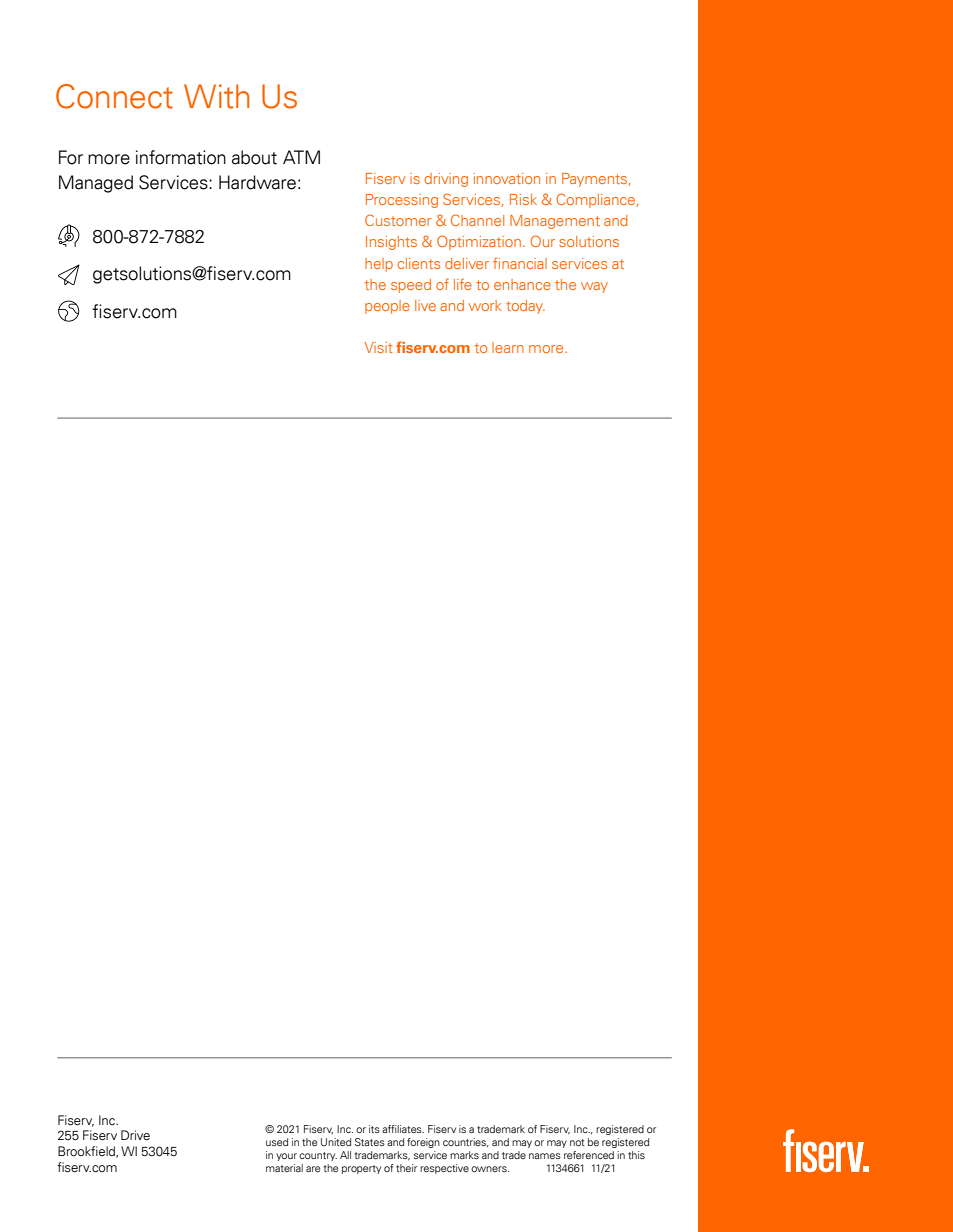 Image resolution: width=953 pixels, height=1232 pixels. What do you see at coordinates (374, 1129) in the screenshot?
I see `its` at bounding box center [374, 1129].
